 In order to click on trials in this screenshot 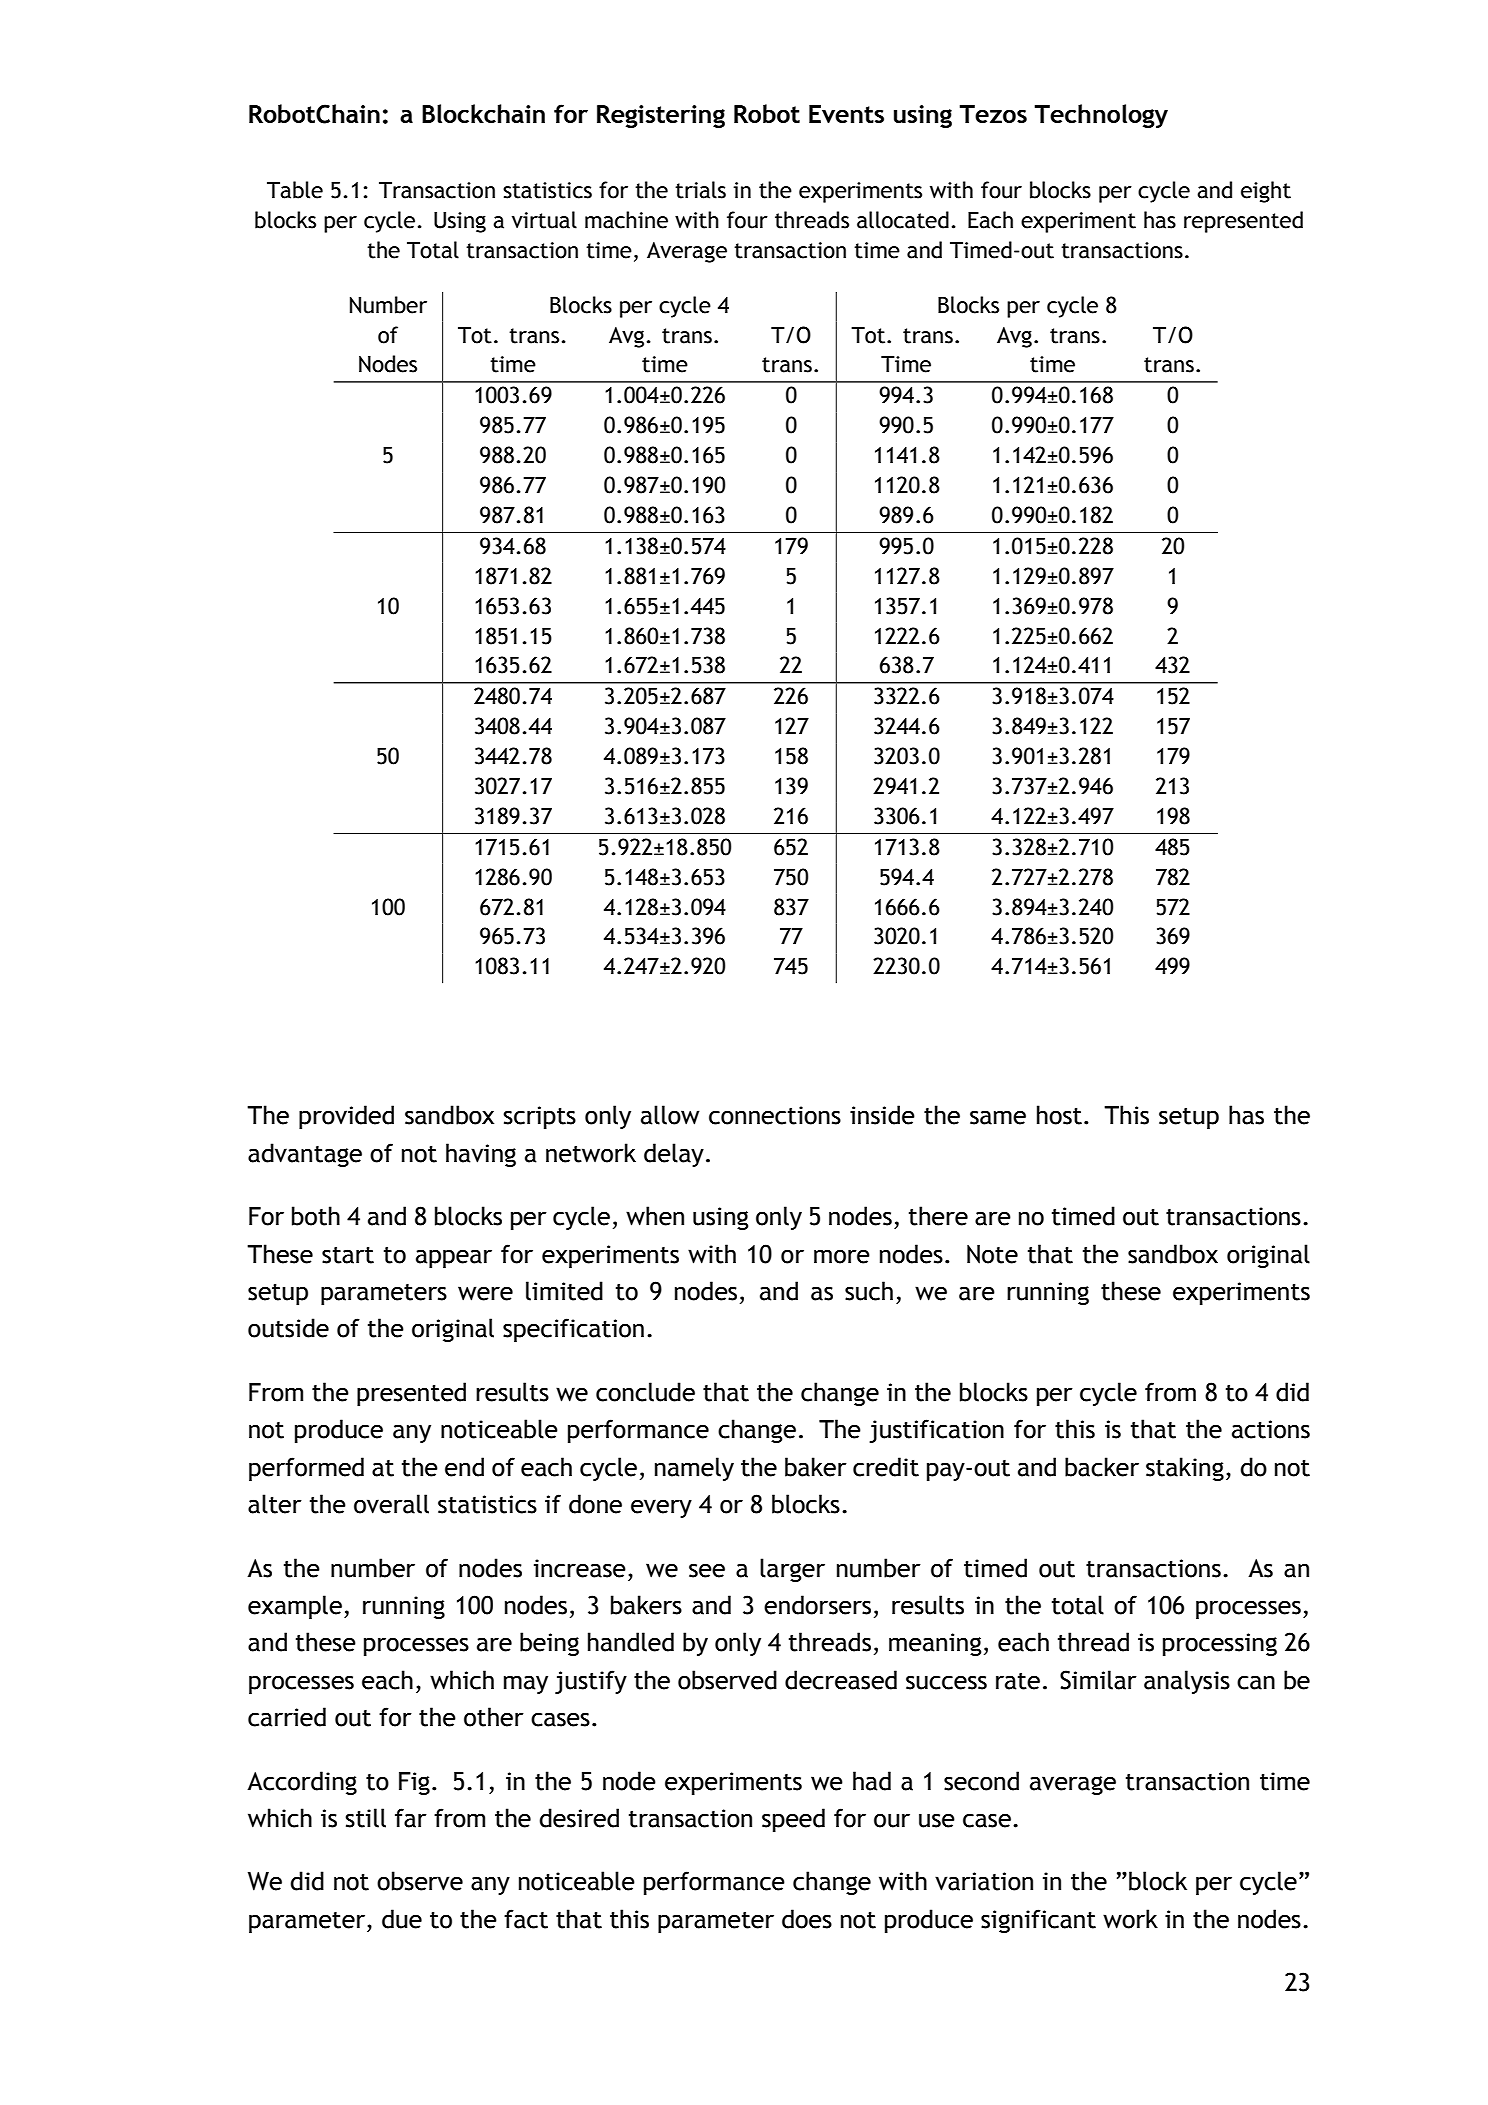, I will do `click(700, 190)`.
